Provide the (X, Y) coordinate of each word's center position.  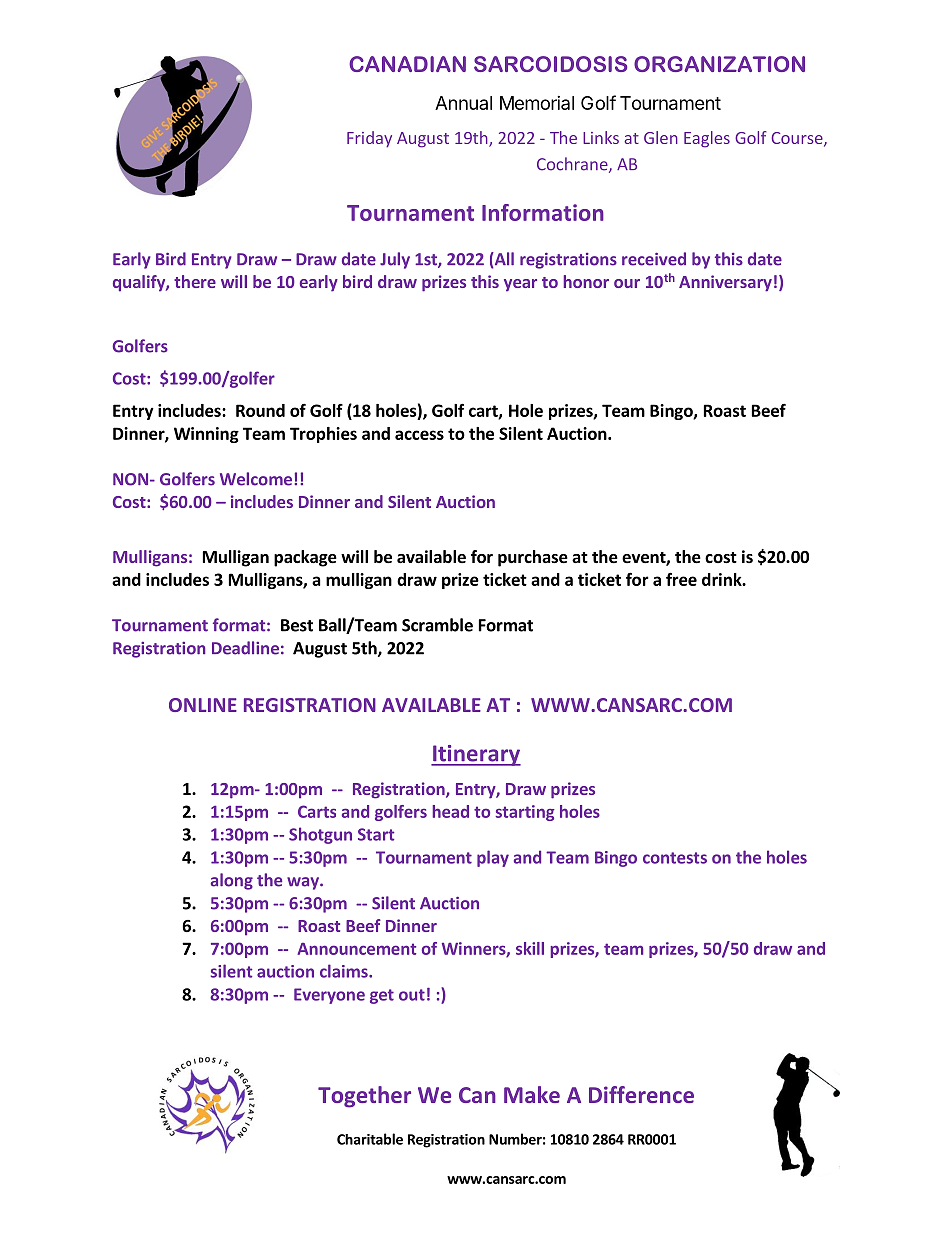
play (493, 858)
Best (297, 625)
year (520, 285)
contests (675, 858)
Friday (369, 139)
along (232, 881)
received (654, 259)
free (681, 579)
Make (532, 1094)
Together (364, 1097)
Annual (463, 103)
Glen (661, 137)
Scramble (437, 625)
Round (260, 410)
